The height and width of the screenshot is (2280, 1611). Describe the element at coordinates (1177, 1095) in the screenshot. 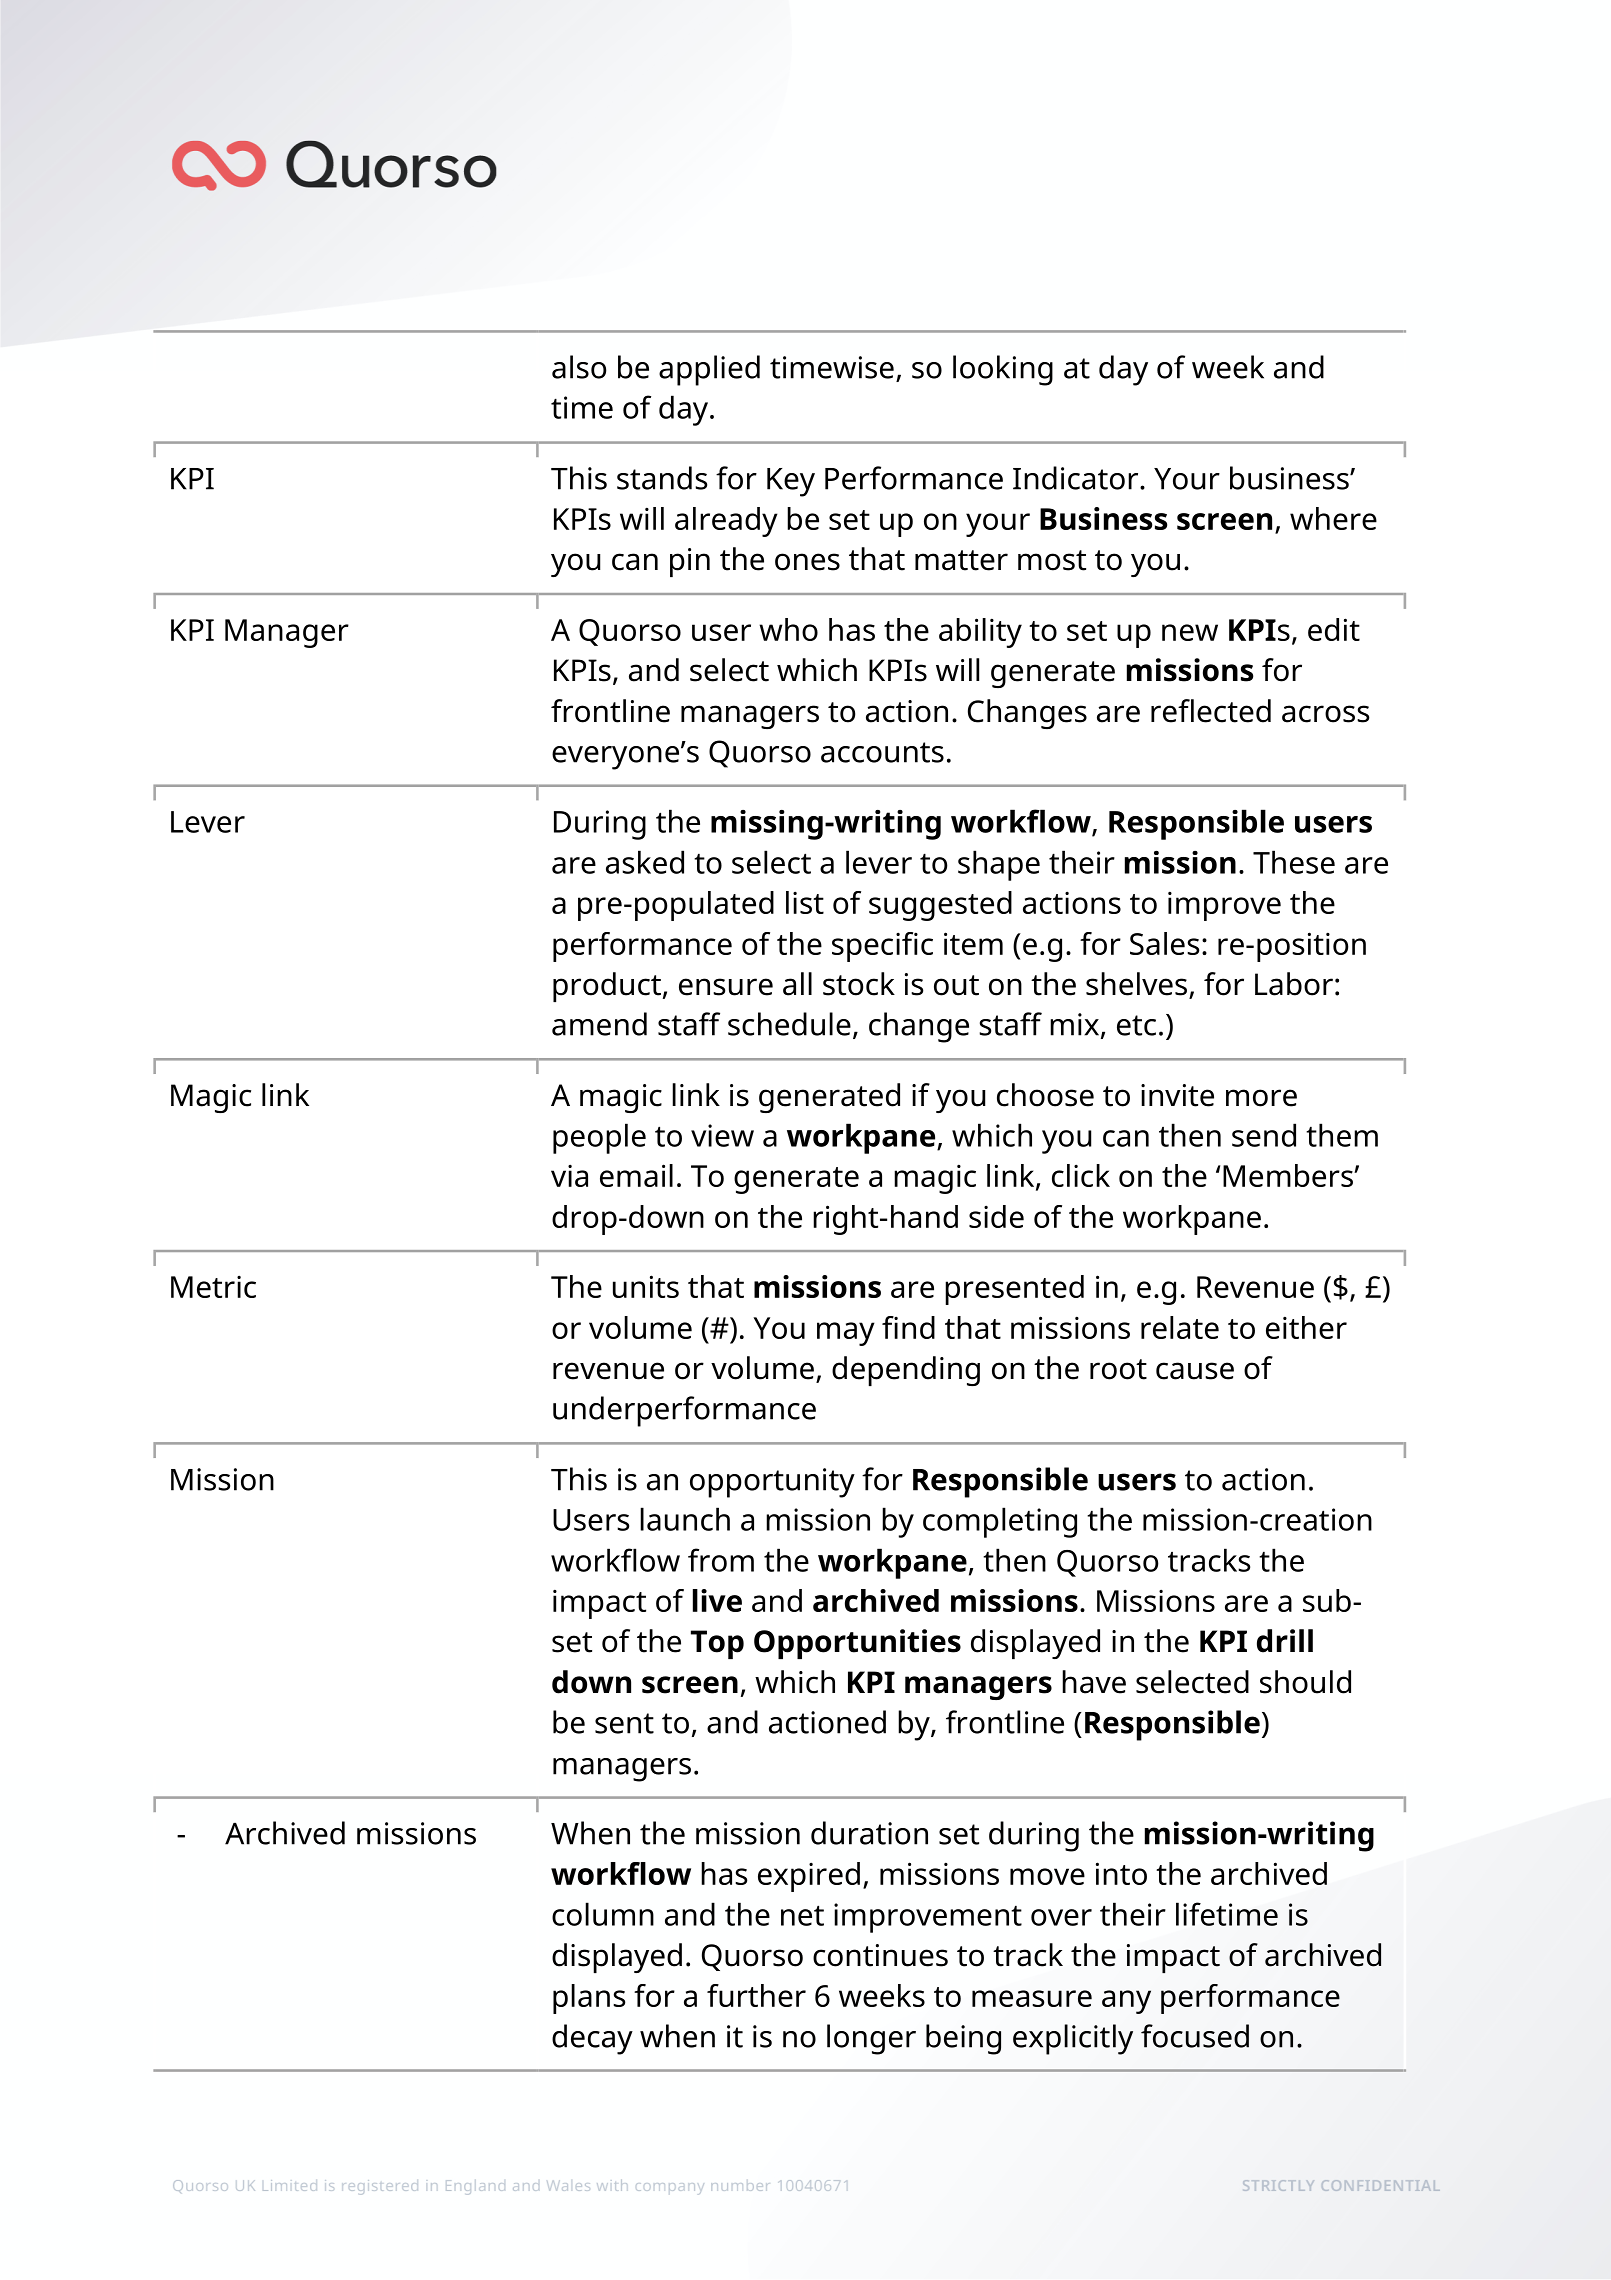

I see `invite` at that location.
